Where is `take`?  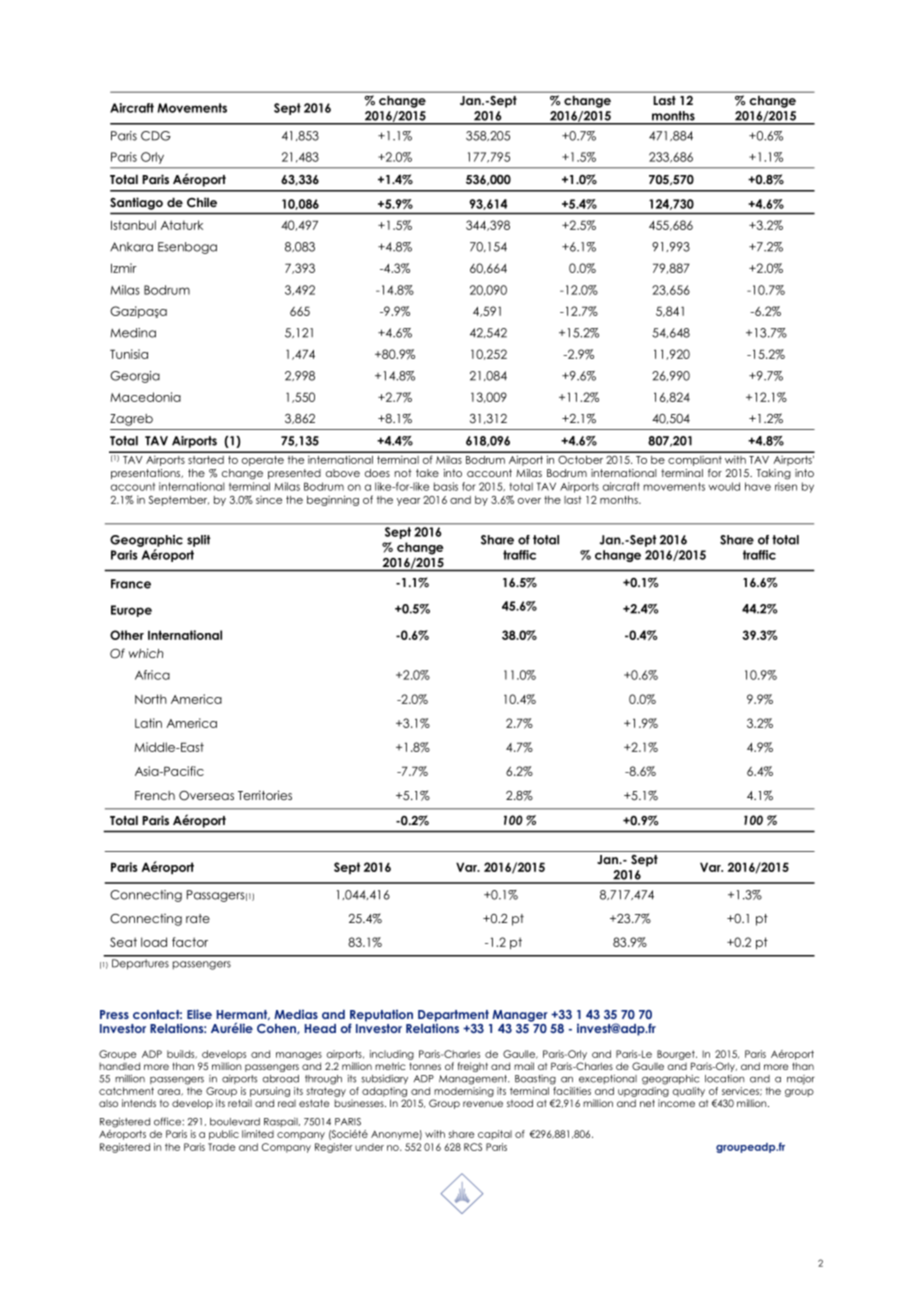
take is located at coordinates (427, 473).
